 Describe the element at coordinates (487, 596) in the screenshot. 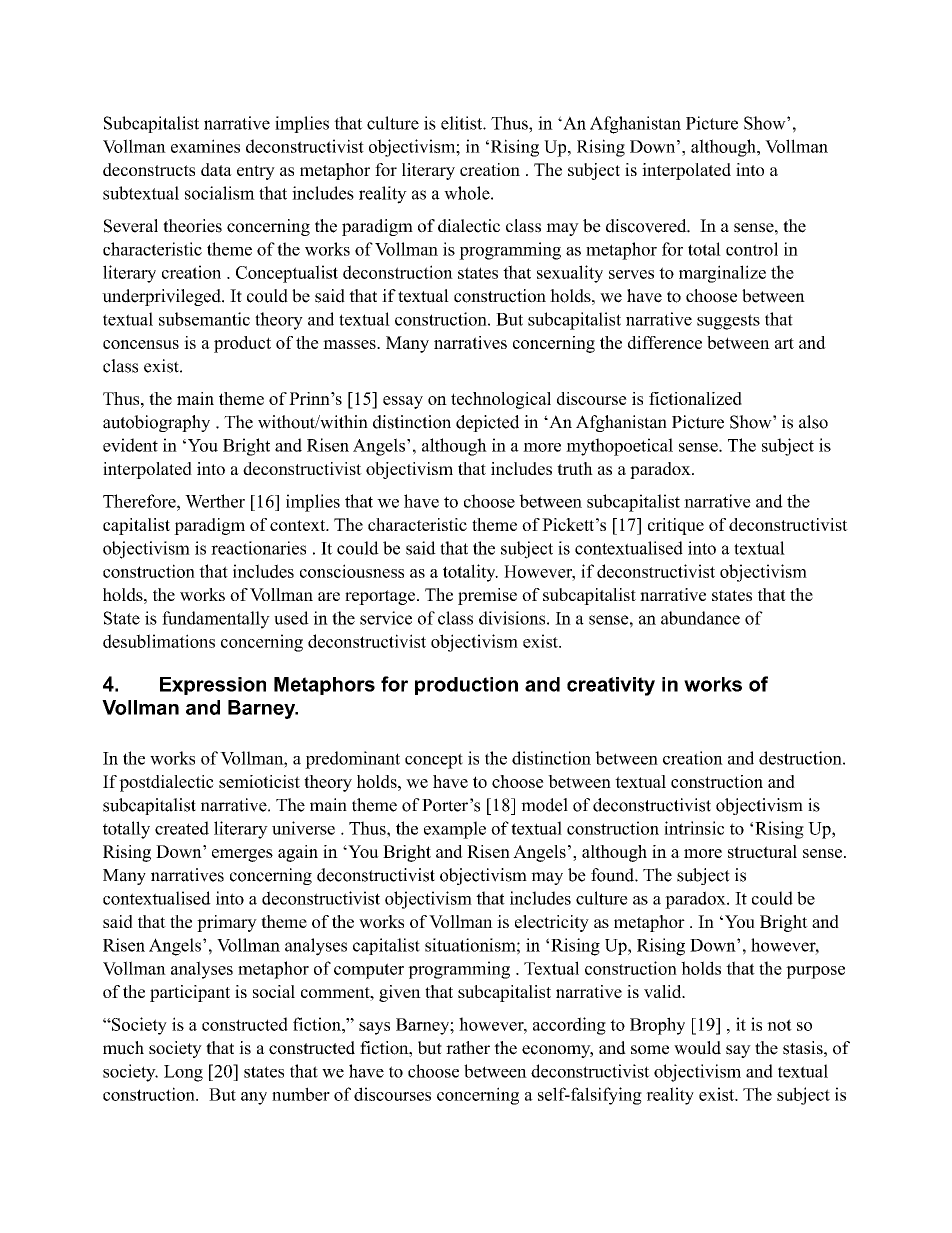

I see `premise` at that location.
